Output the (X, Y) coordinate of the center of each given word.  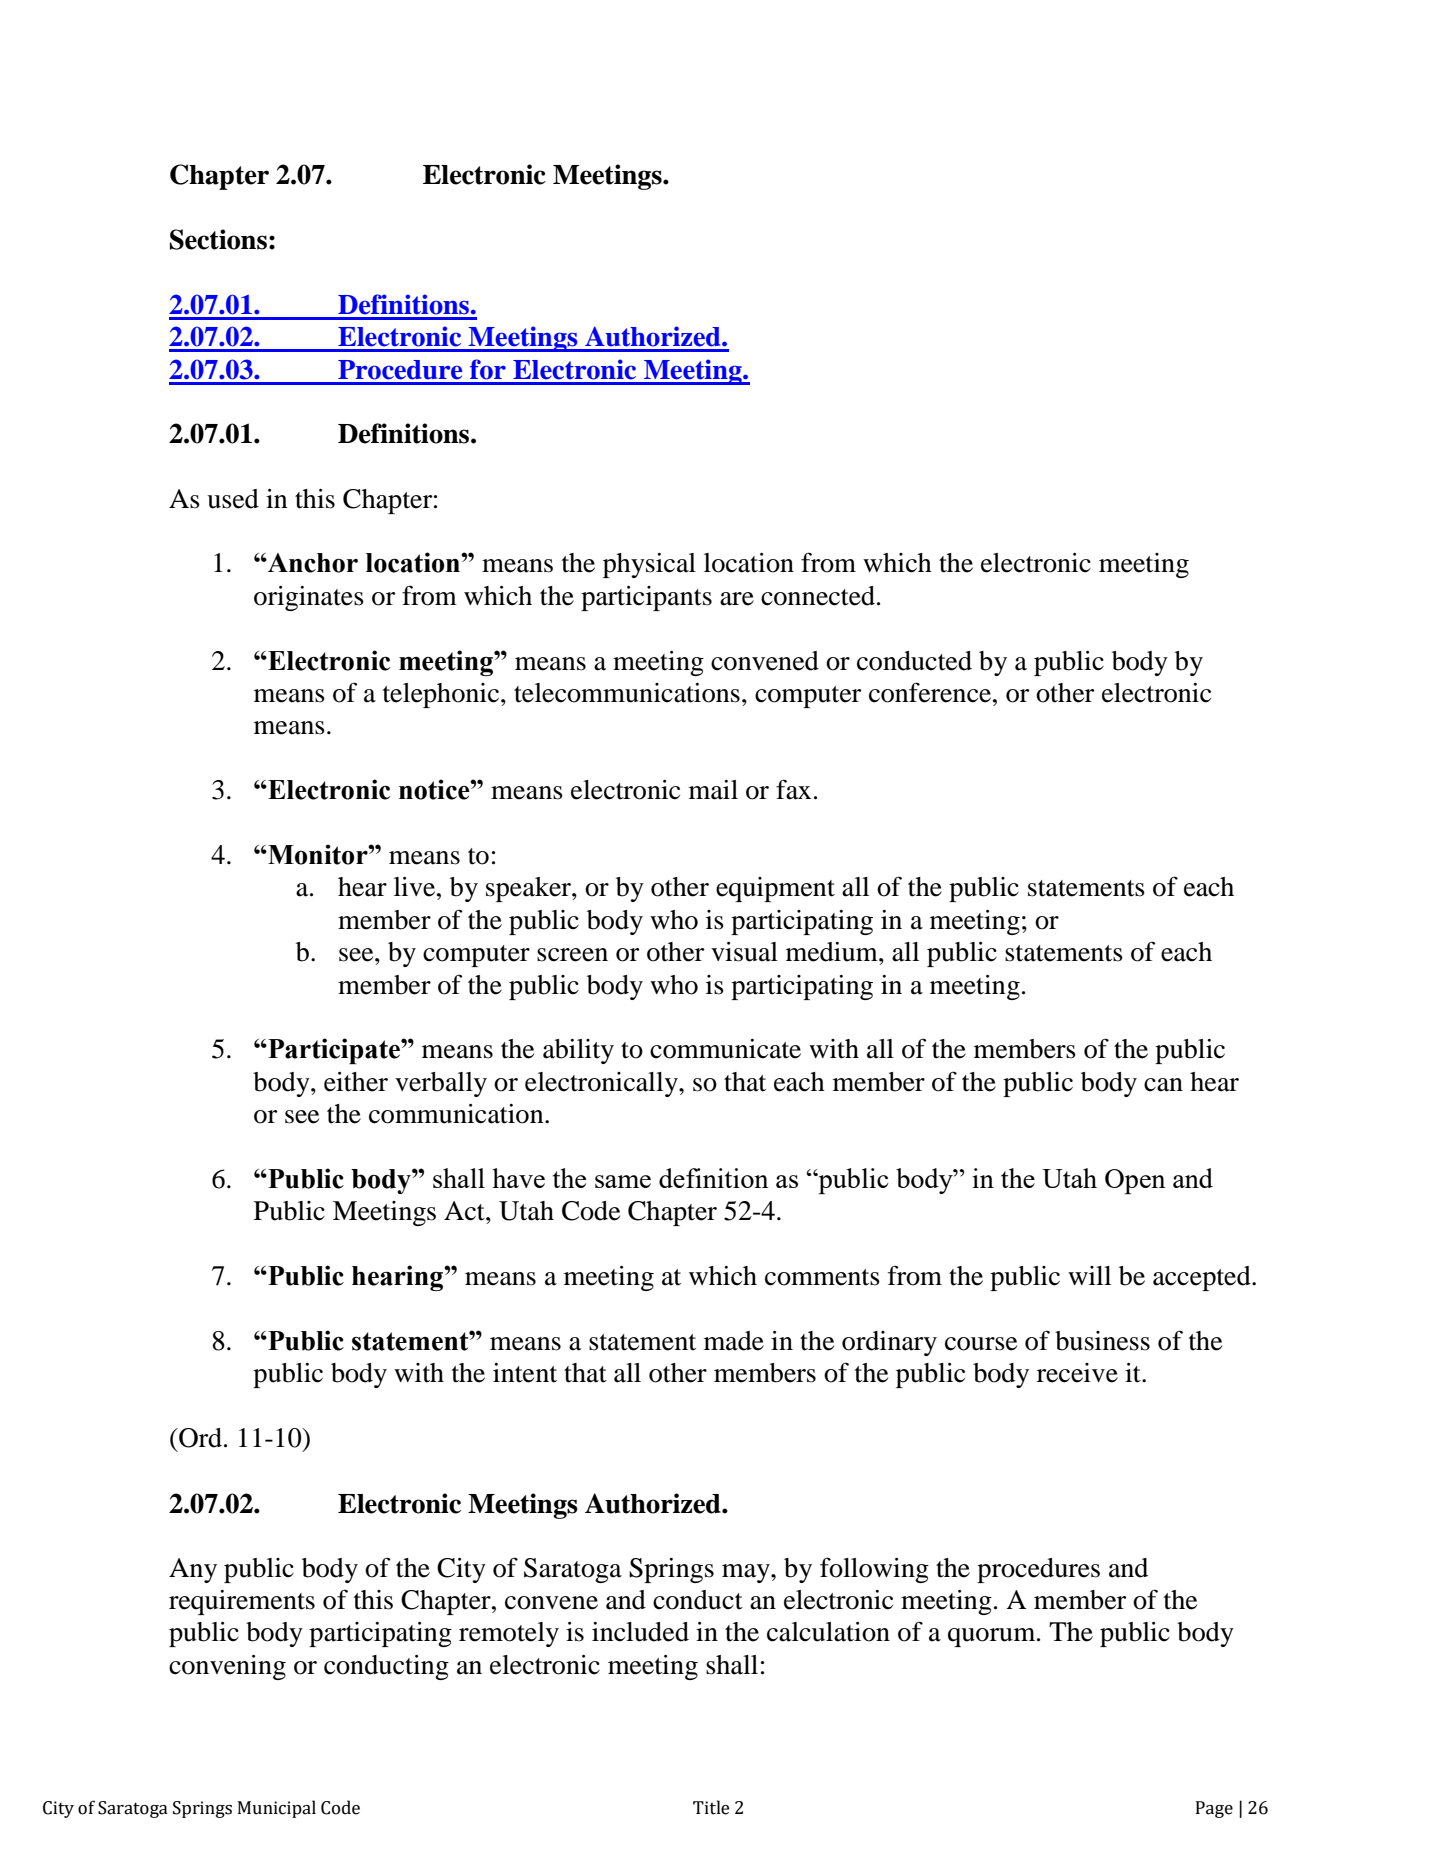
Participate (334, 1051)
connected (818, 596)
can (1163, 1085)
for (488, 369)
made (734, 1341)
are (737, 599)
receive (1077, 1373)
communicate (725, 1049)
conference (931, 692)
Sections (218, 239)
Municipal (277, 1809)
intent (525, 1373)
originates (309, 598)
